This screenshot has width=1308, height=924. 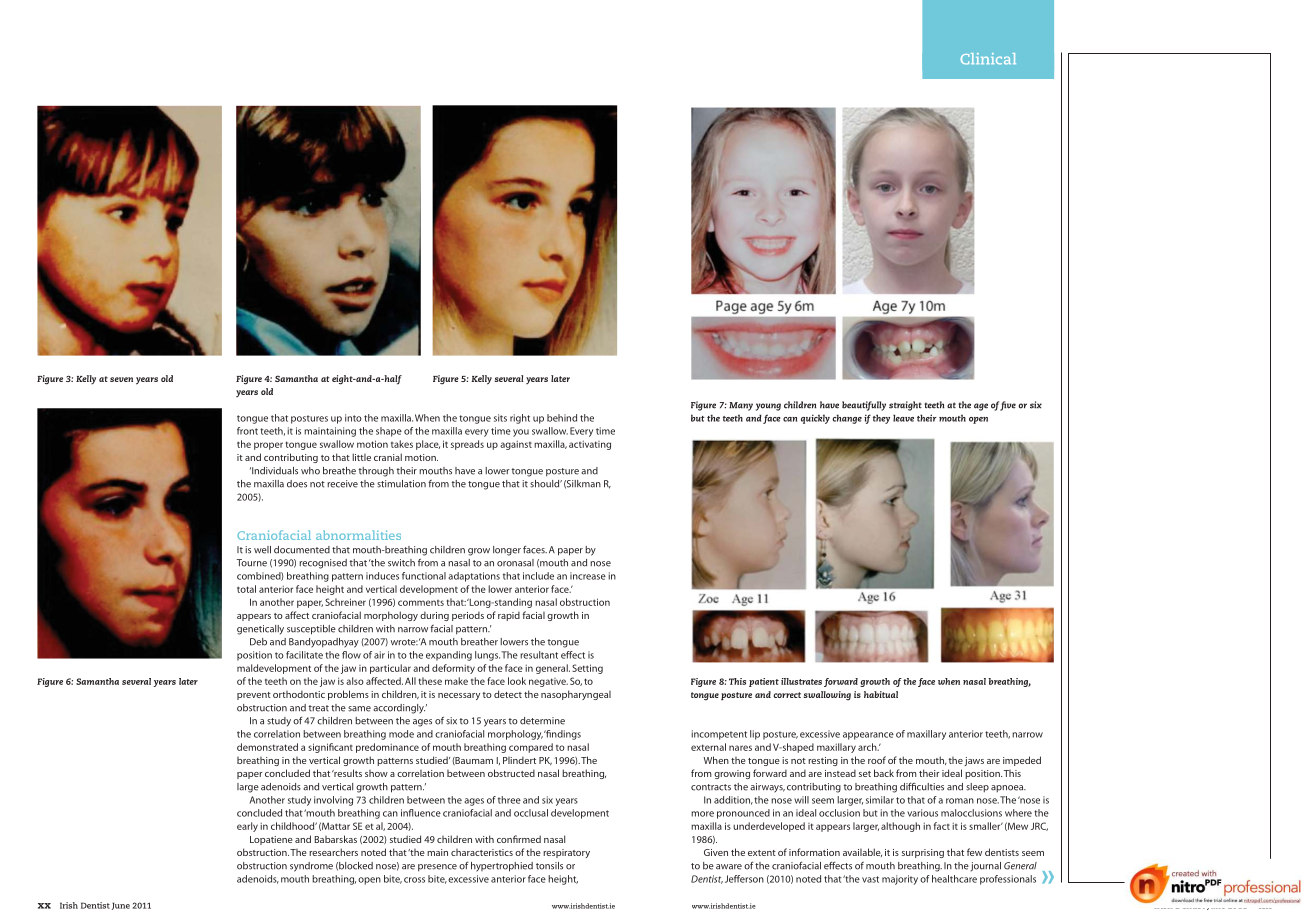 What do you see at coordinates (588, 576) in the screenshot?
I see `increase` at bounding box center [588, 576].
